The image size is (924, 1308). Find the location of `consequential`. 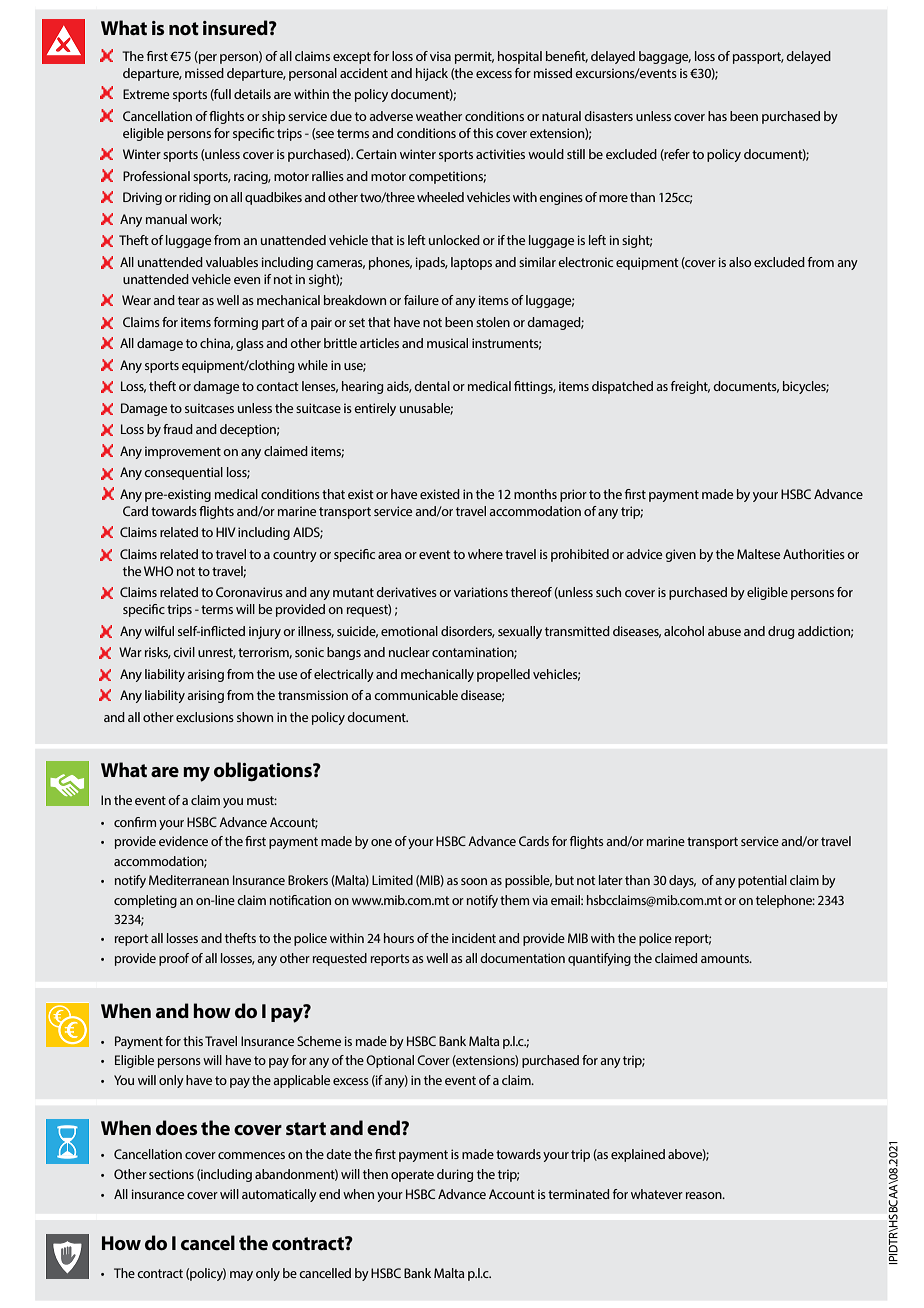

consequential is located at coordinates (183, 473).
